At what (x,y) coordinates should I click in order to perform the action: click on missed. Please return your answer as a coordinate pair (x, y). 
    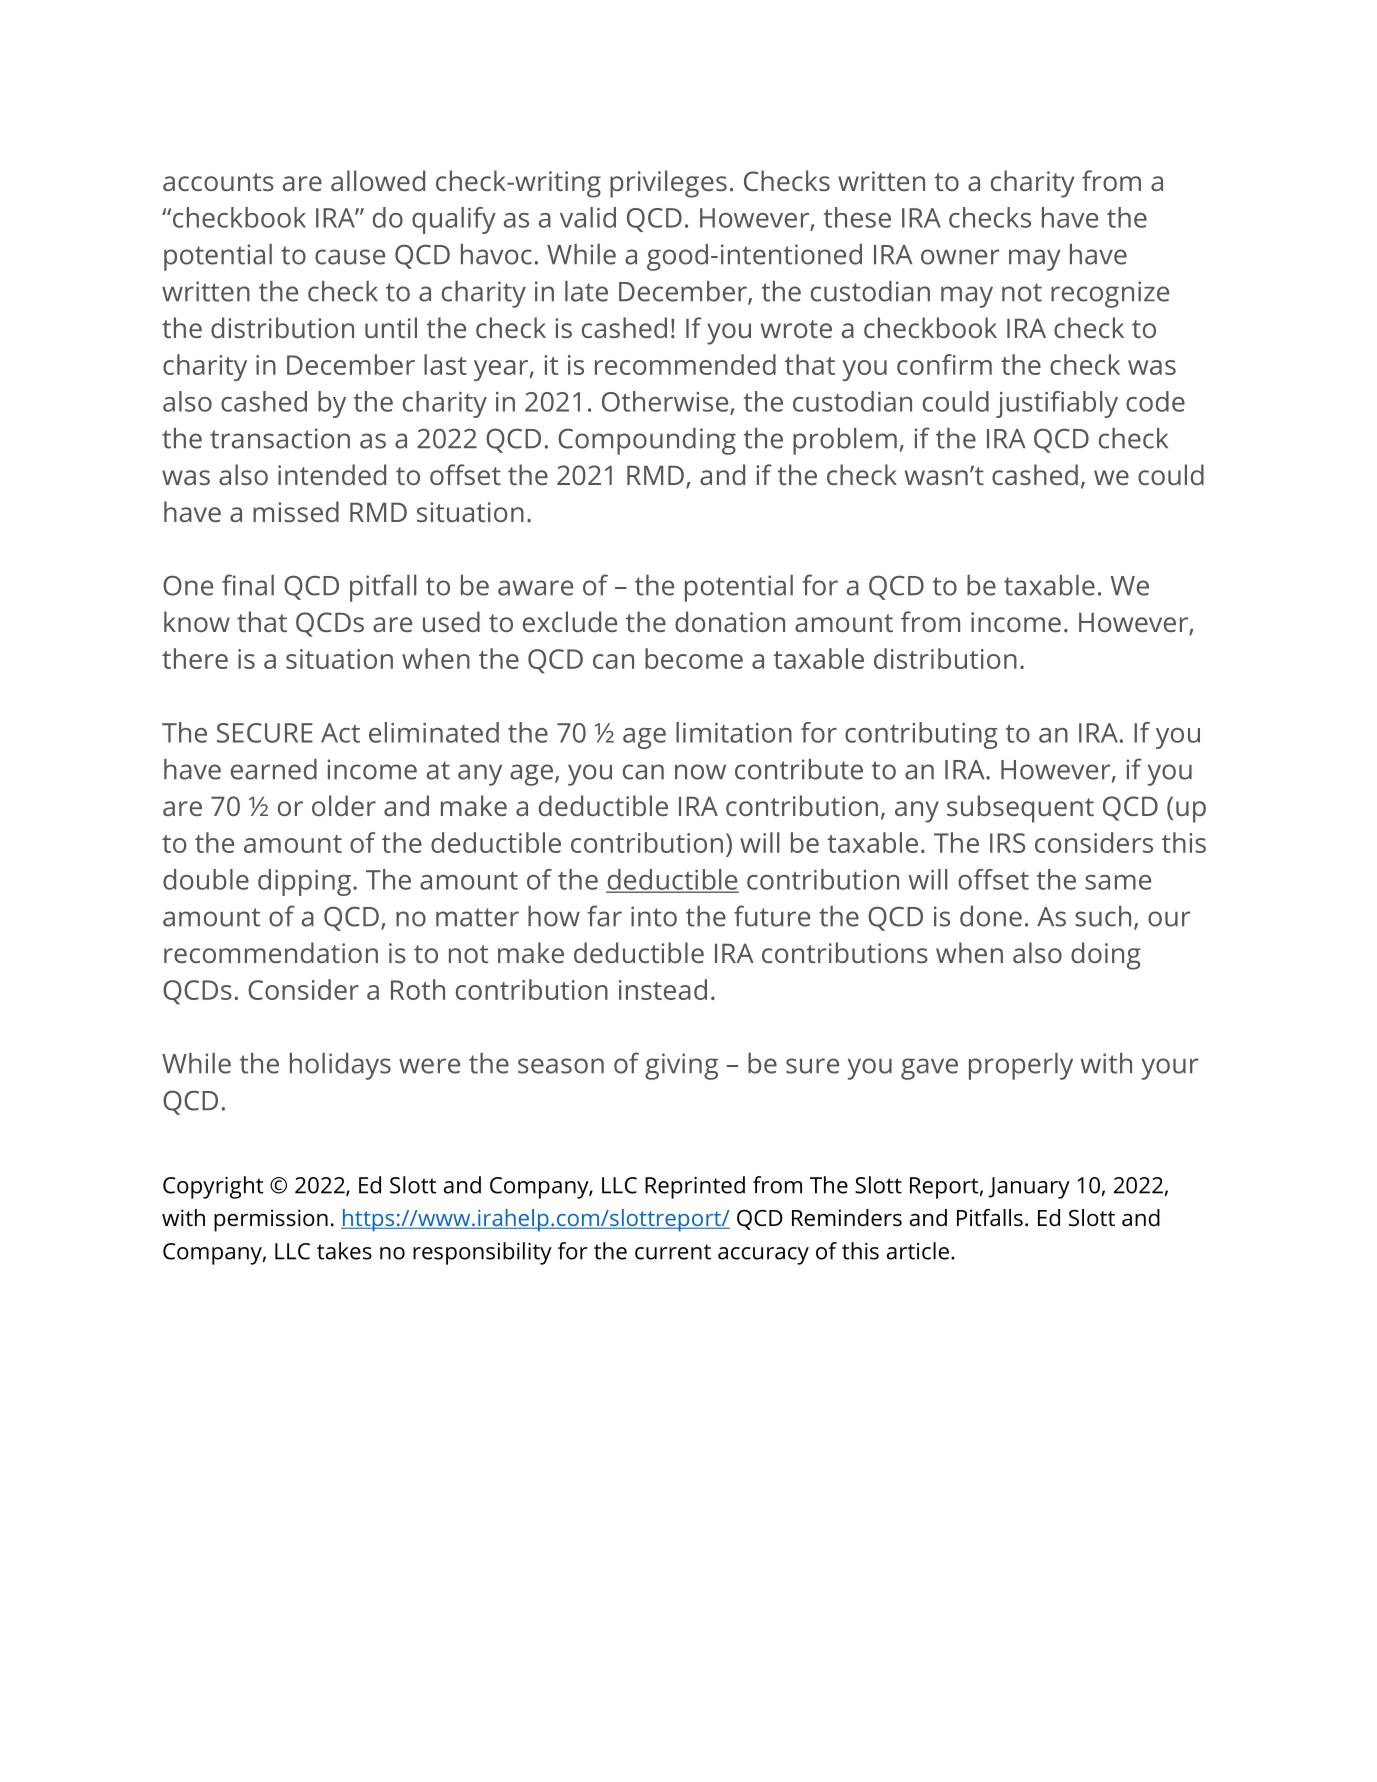
    Looking at the image, I should click on (296, 511).
